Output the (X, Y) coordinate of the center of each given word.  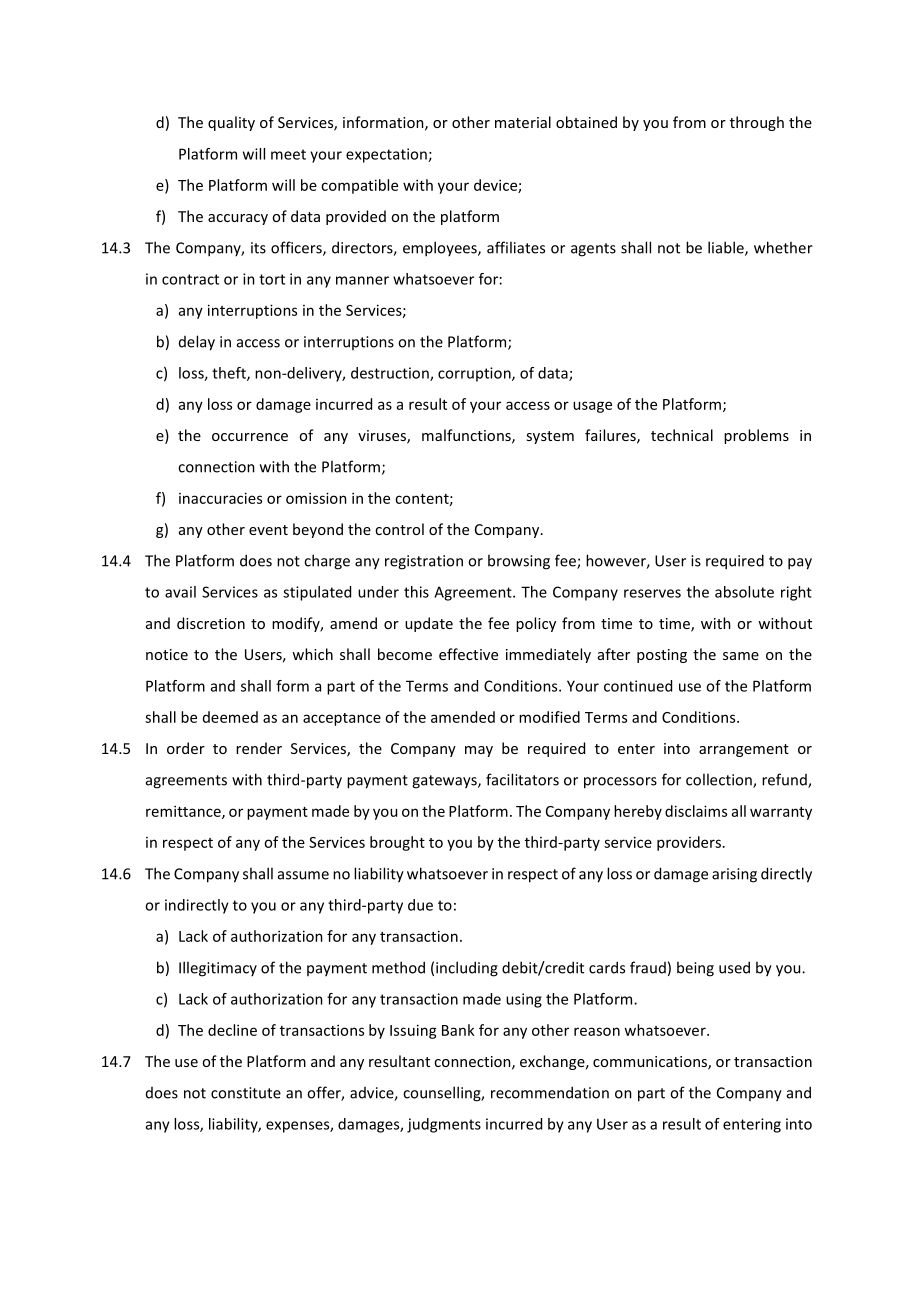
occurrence (250, 437)
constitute (246, 1093)
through (757, 123)
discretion (211, 623)
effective (468, 654)
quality (231, 123)
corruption (475, 374)
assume (303, 875)
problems (756, 436)
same (741, 656)
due (420, 905)
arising (734, 875)
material (523, 122)
